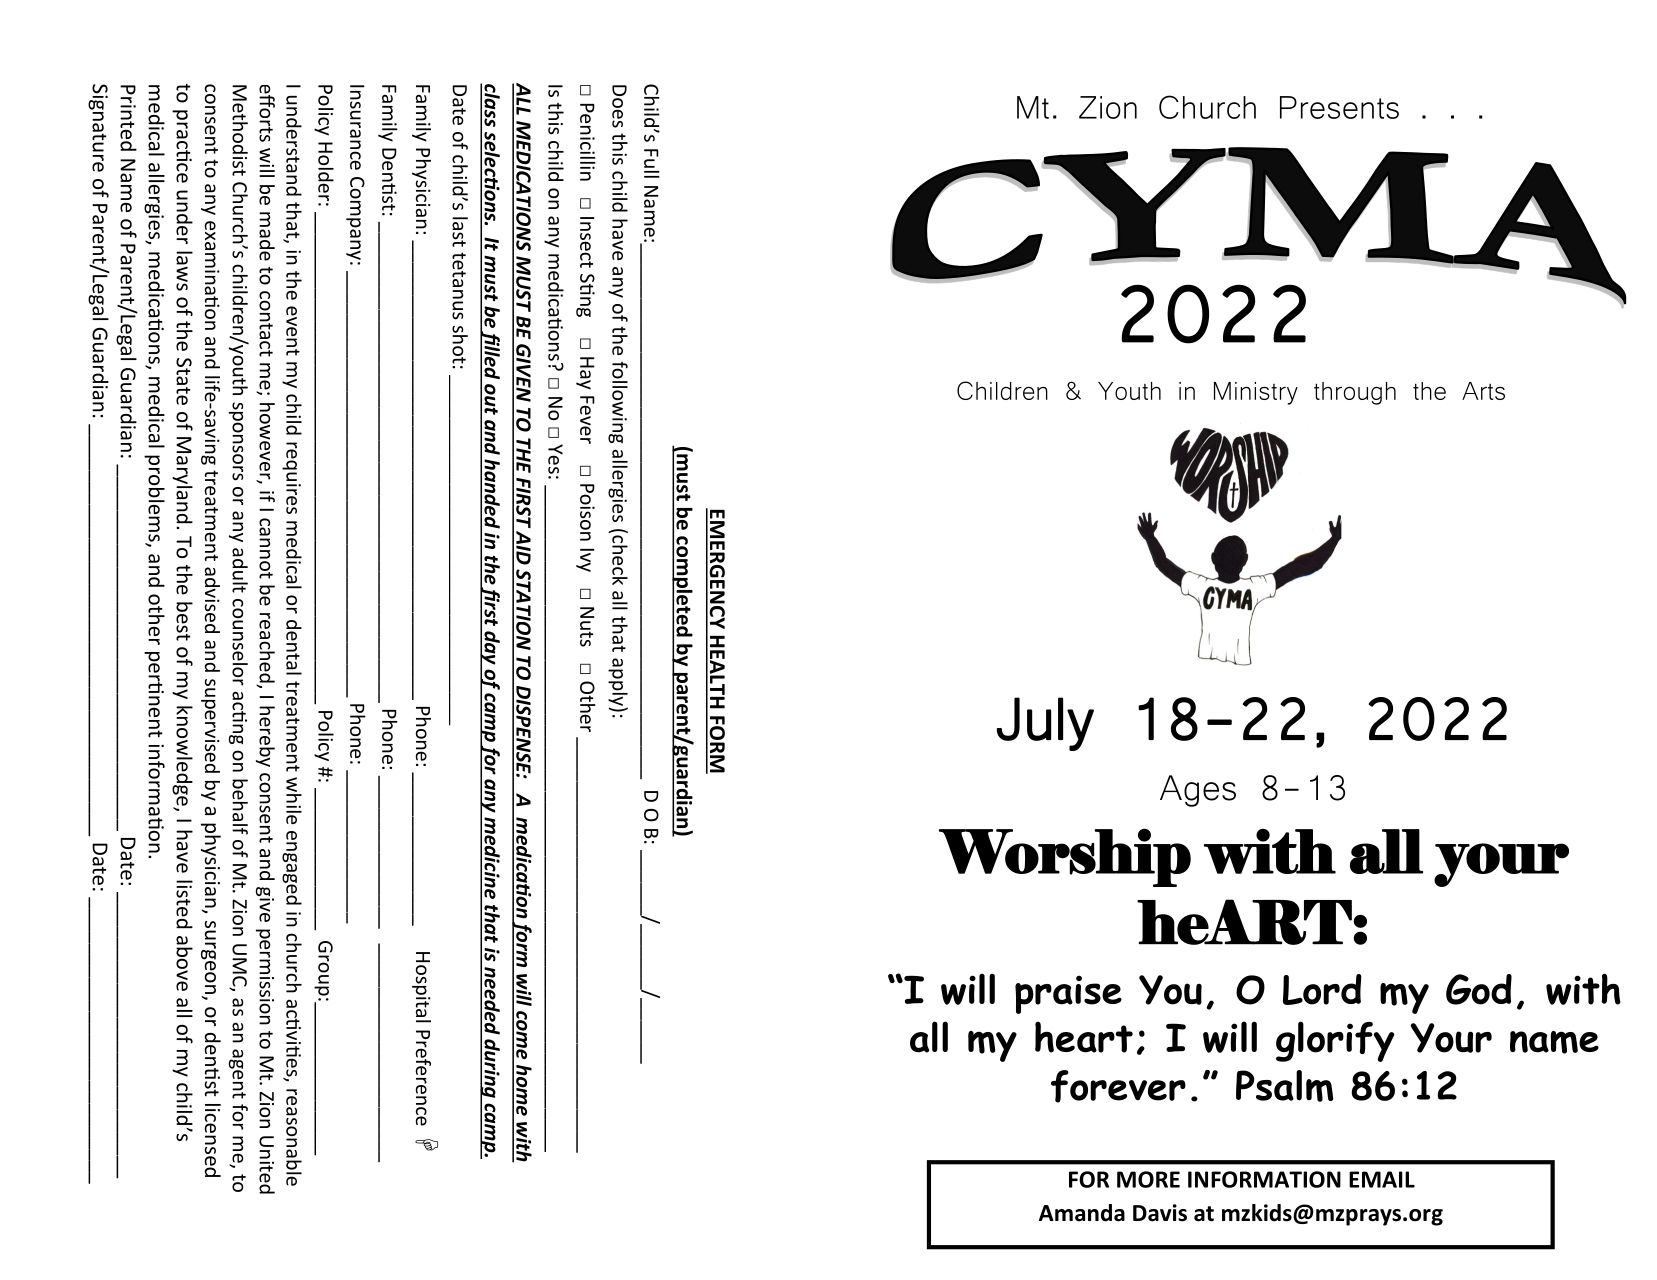  Describe the element at coordinates (1198, 791) in the image. I see `Ages` at that location.
